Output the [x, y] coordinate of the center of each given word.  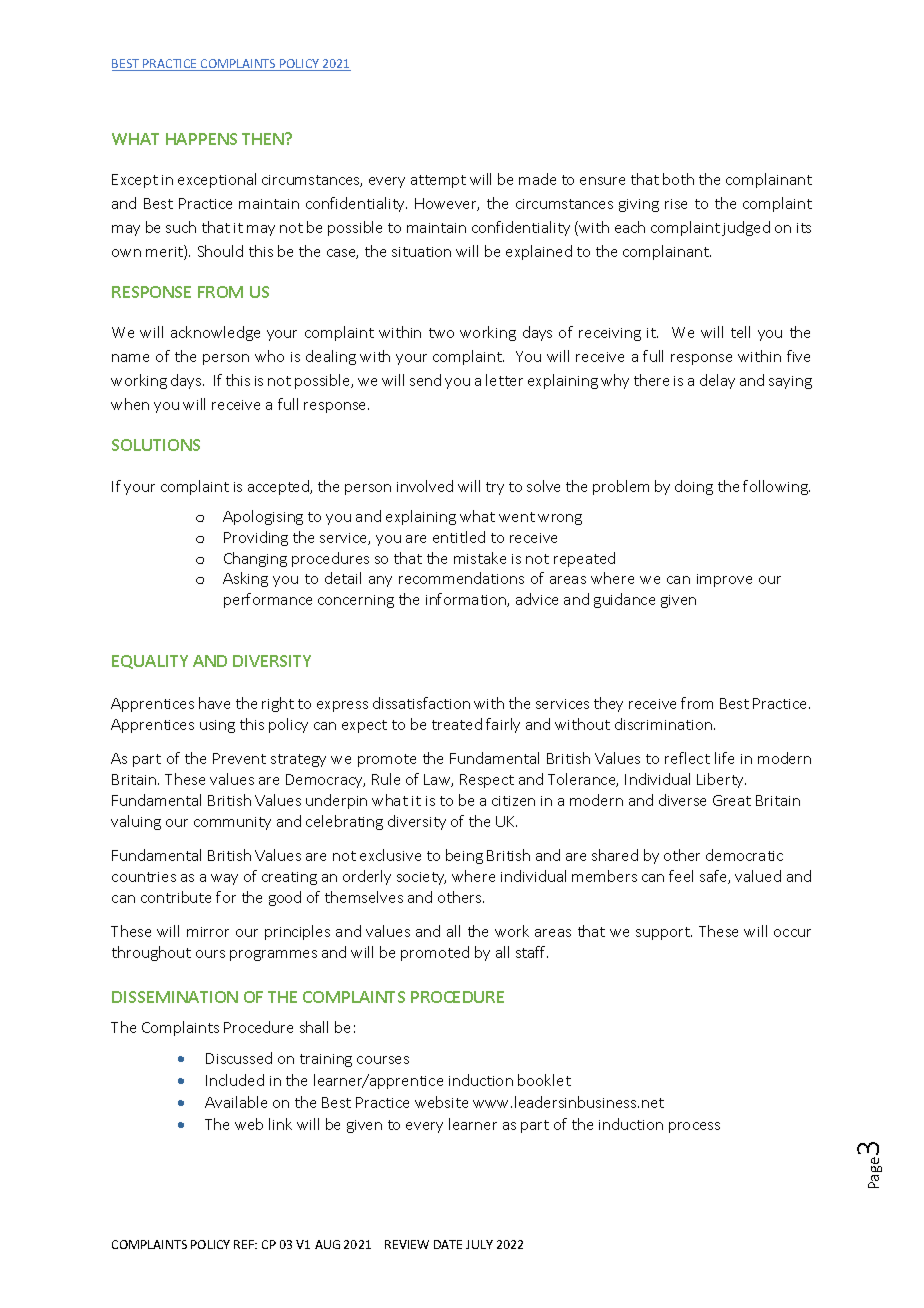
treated [457, 724]
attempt [438, 181]
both [678, 179]
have [214, 703]
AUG [327, 1244]
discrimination [665, 724]
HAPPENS [201, 139]
